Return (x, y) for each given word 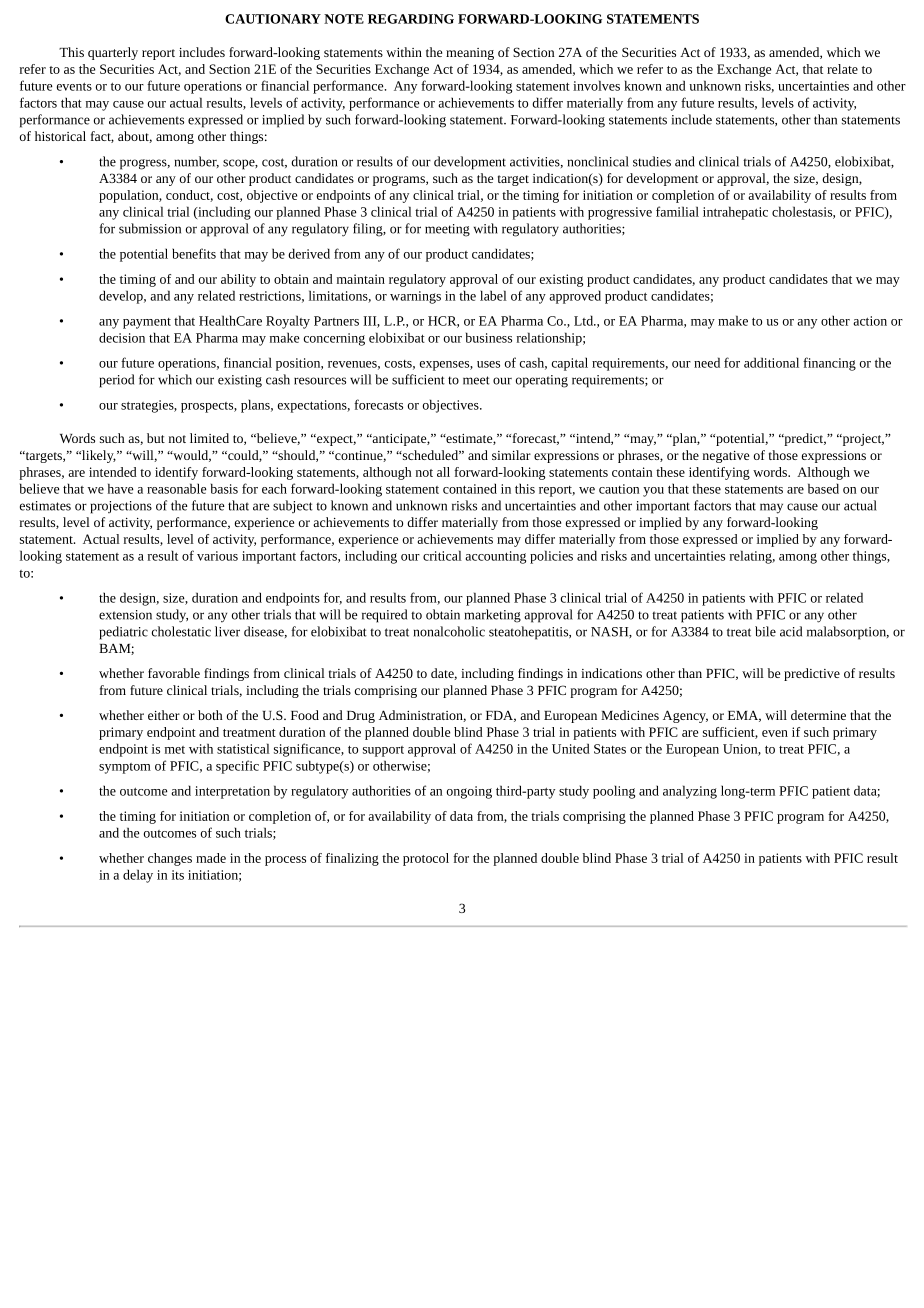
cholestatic (181, 631)
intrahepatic (735, 213)
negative (726, 457)
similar (511, 455)
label (493, 295)
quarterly (113, 53)
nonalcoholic (449, 631)
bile (765, 631)
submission (150, 228)
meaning (470, 54)
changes (170, 859)
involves (596, 85)
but (156, 438)
